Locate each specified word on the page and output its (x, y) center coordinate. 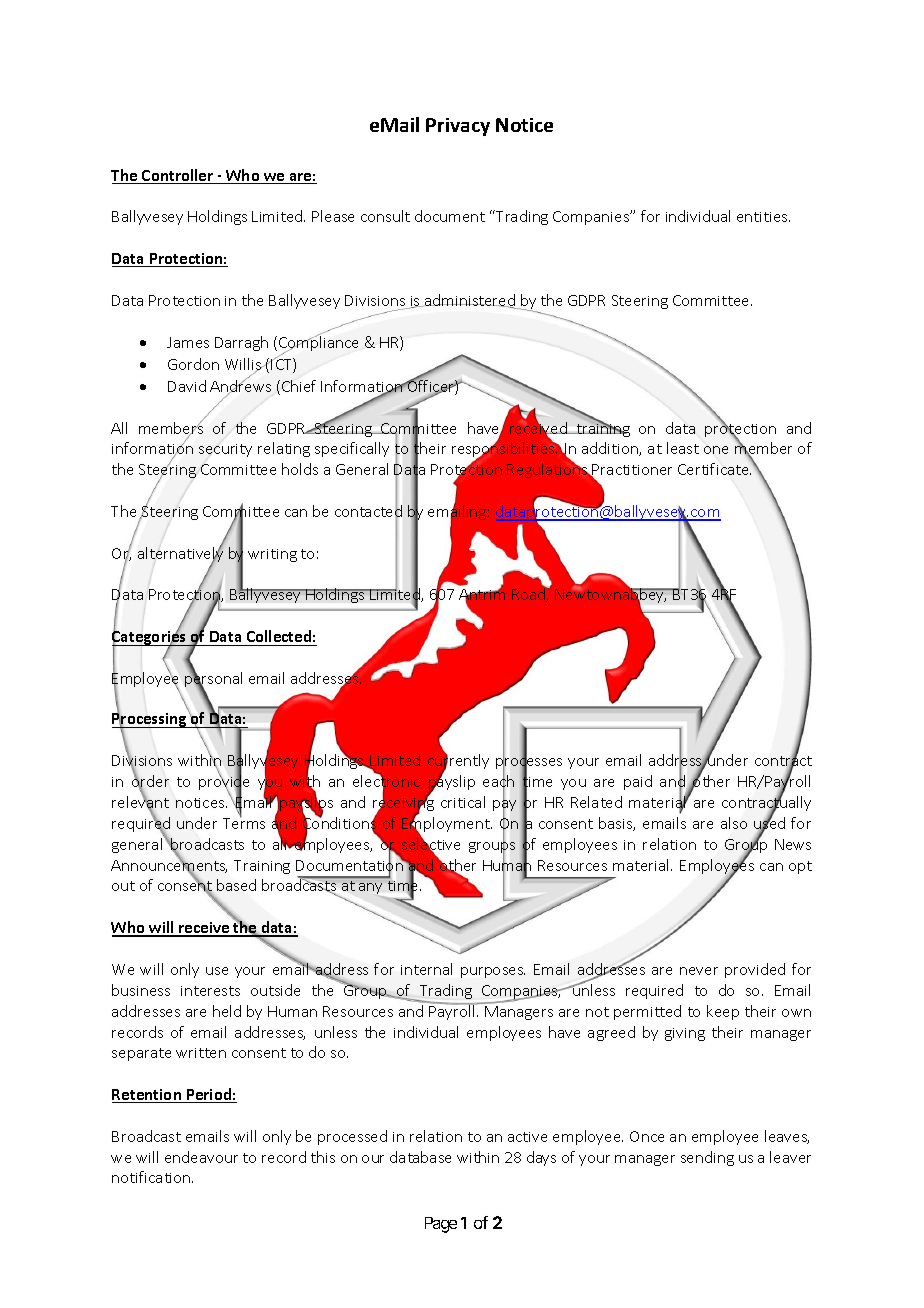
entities (763, 217)
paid (638, 782)
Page (441, 1225)
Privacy (458, 127)
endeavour (201, 1157)
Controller (178, 176)
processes (529, 764)
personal (213, 680)
